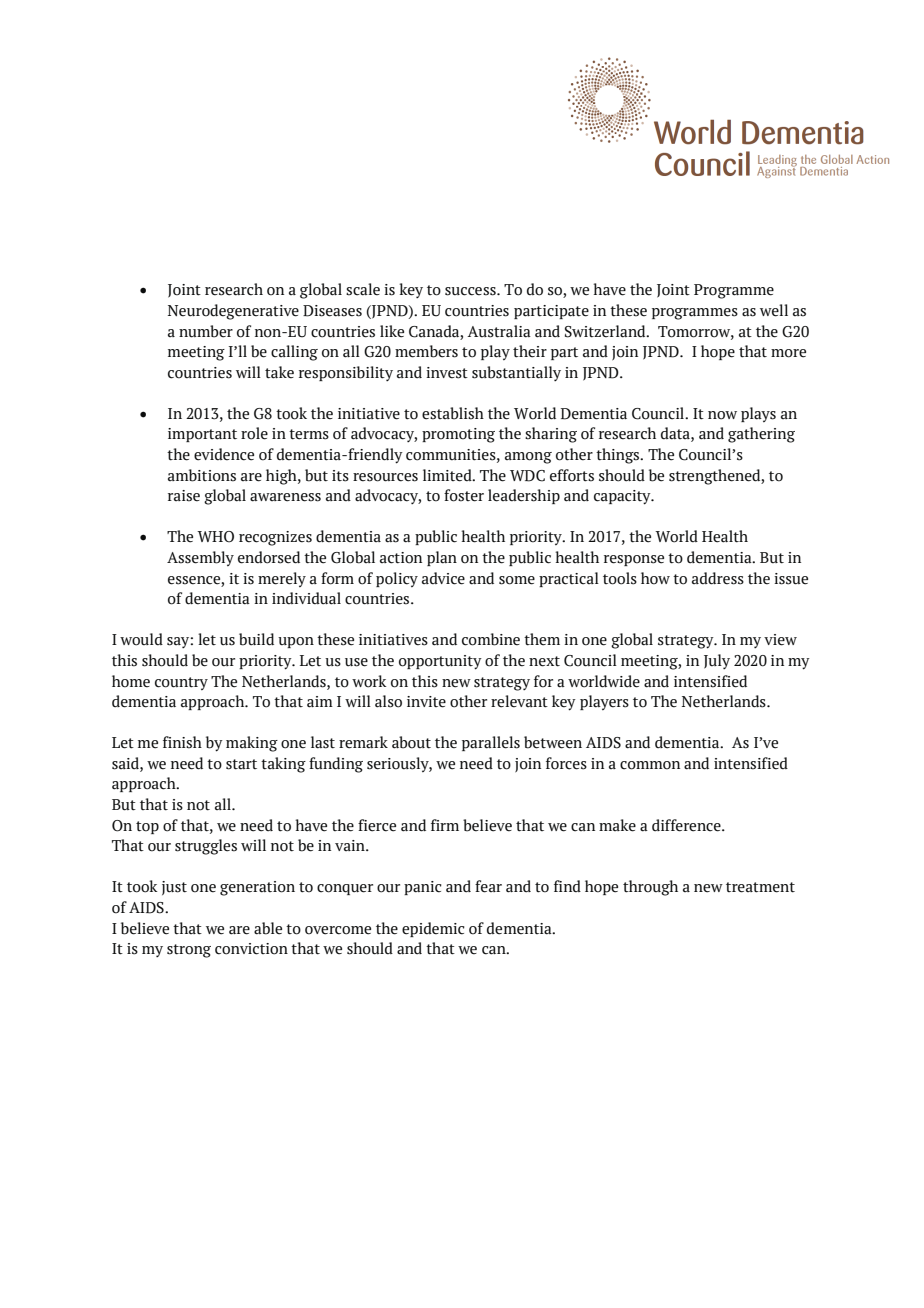 The height and width of the screenshot is (1308, 924). I want to click on combine, so click(491, 639).
